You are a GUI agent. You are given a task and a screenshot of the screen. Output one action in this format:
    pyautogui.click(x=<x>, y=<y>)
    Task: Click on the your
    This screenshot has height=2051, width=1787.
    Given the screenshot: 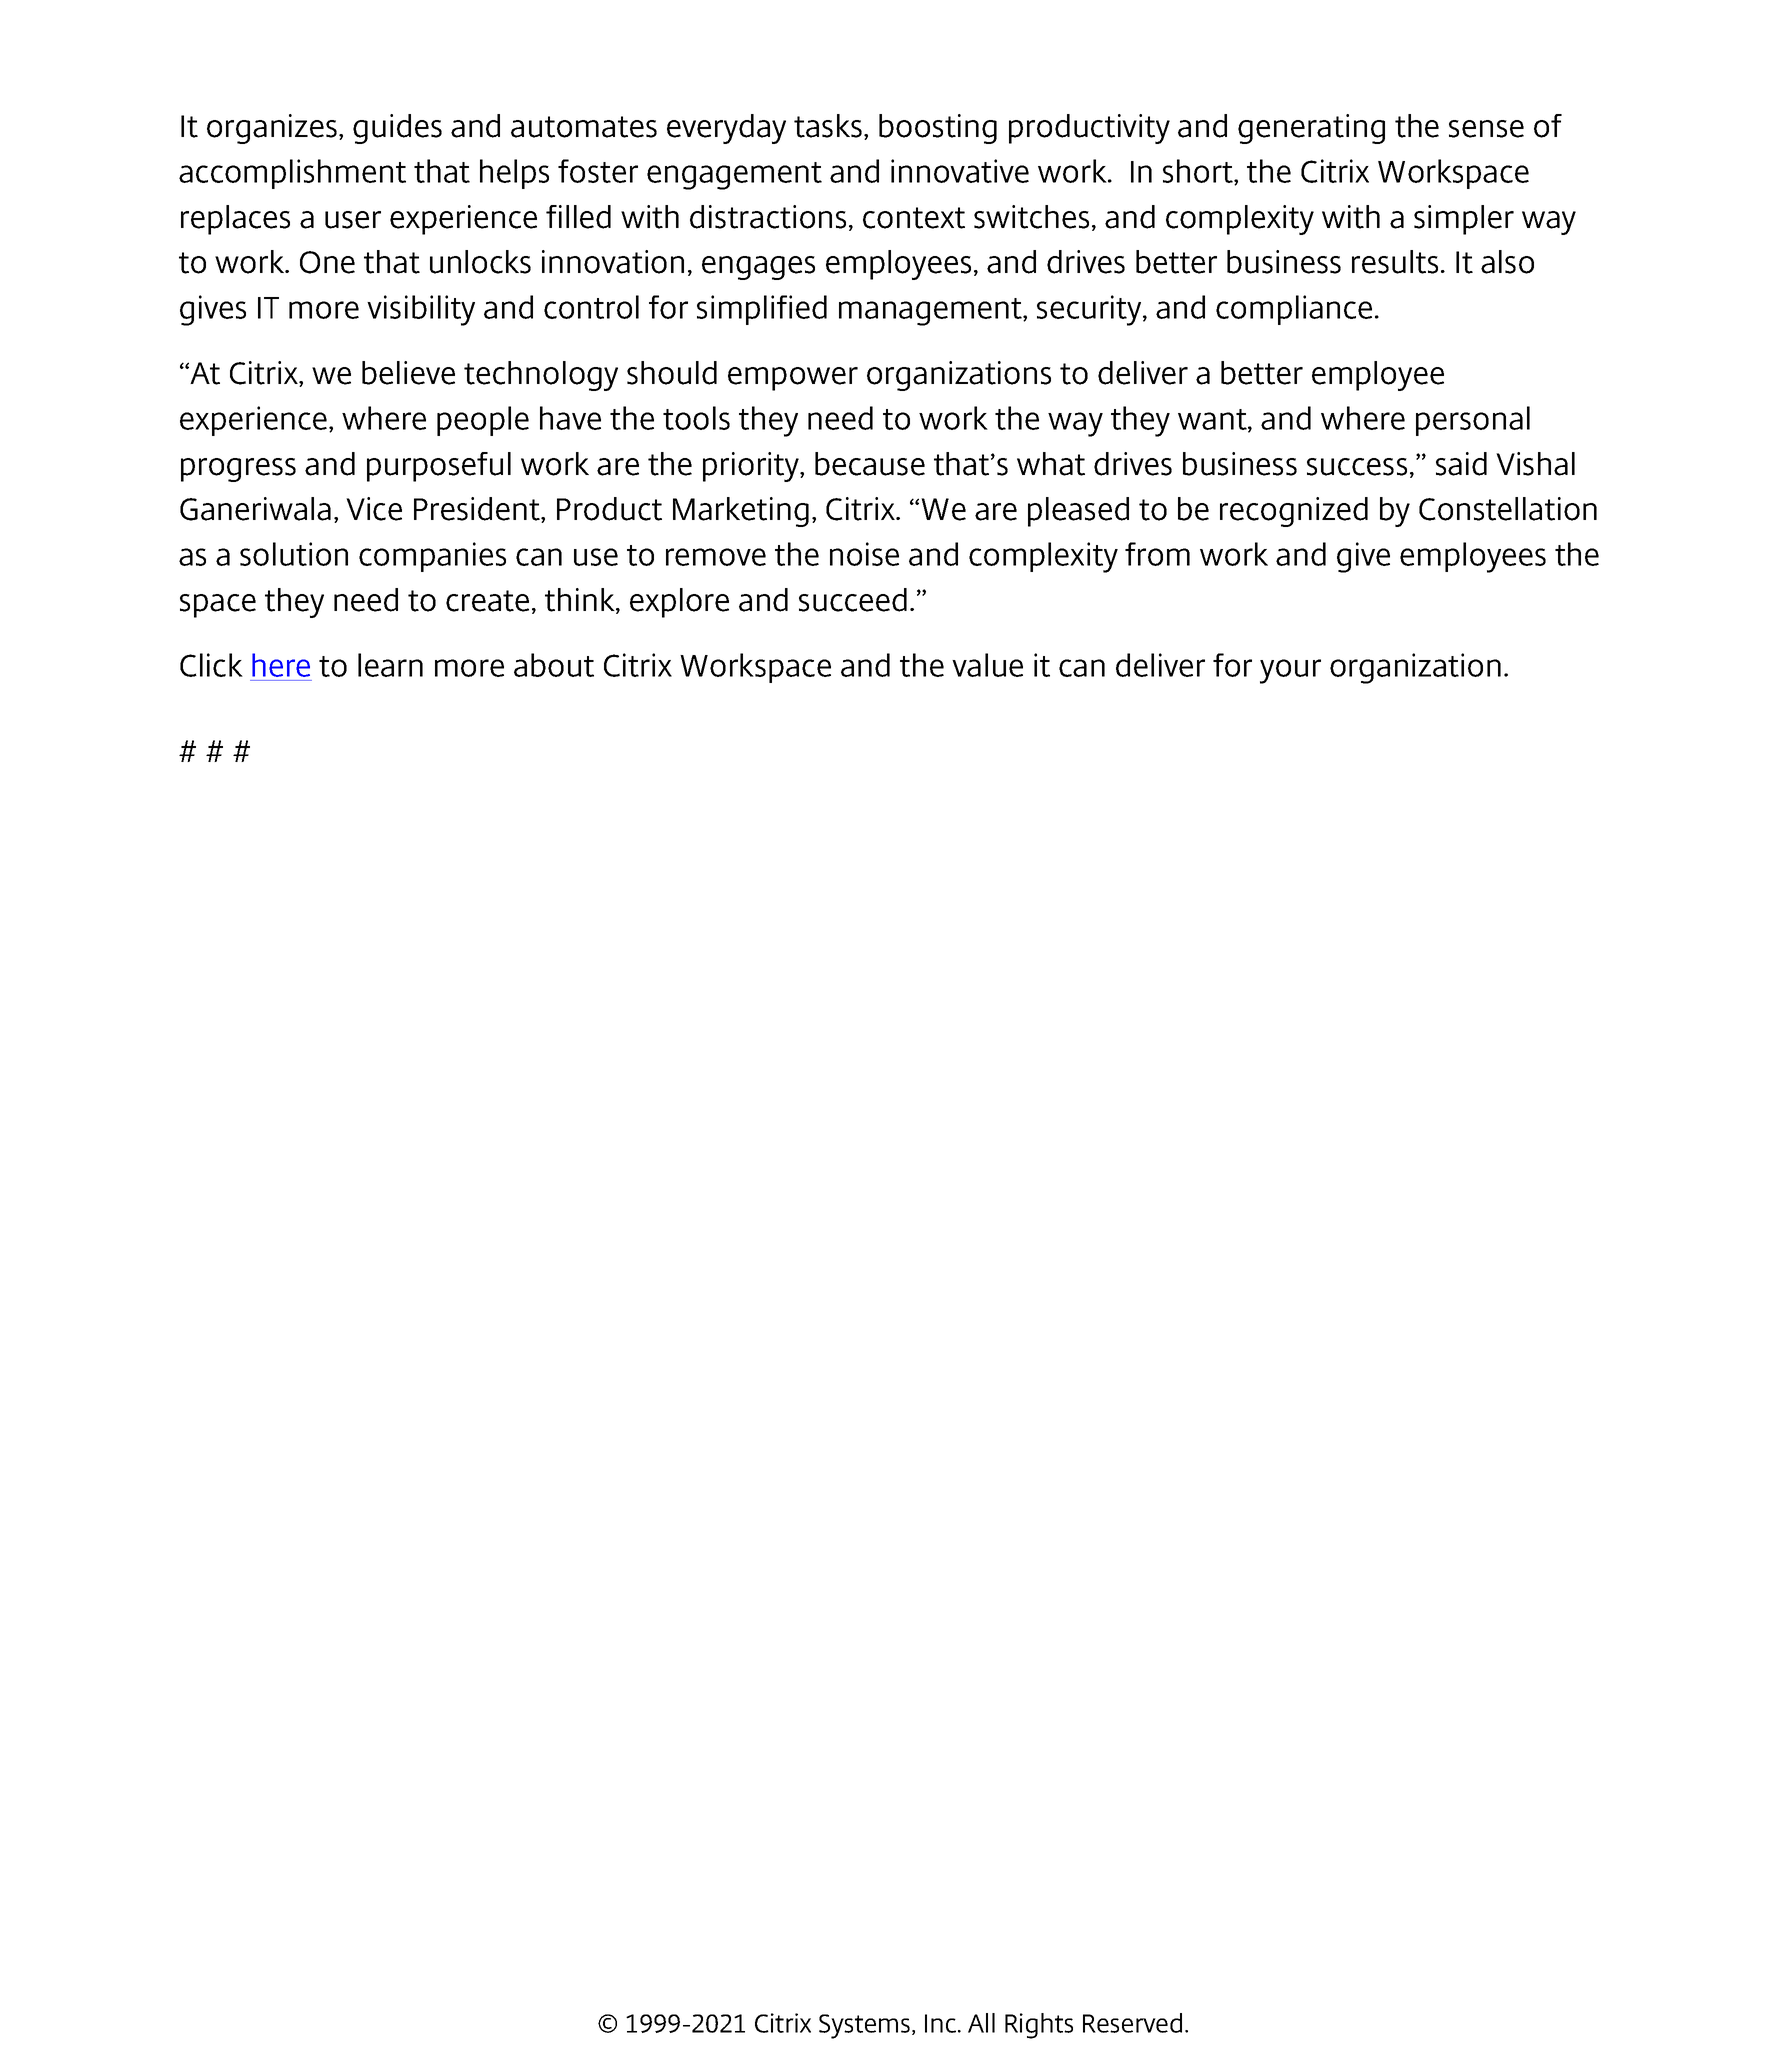 What is the action you would take?
    pyautogui.click(x=1290, y=671)
